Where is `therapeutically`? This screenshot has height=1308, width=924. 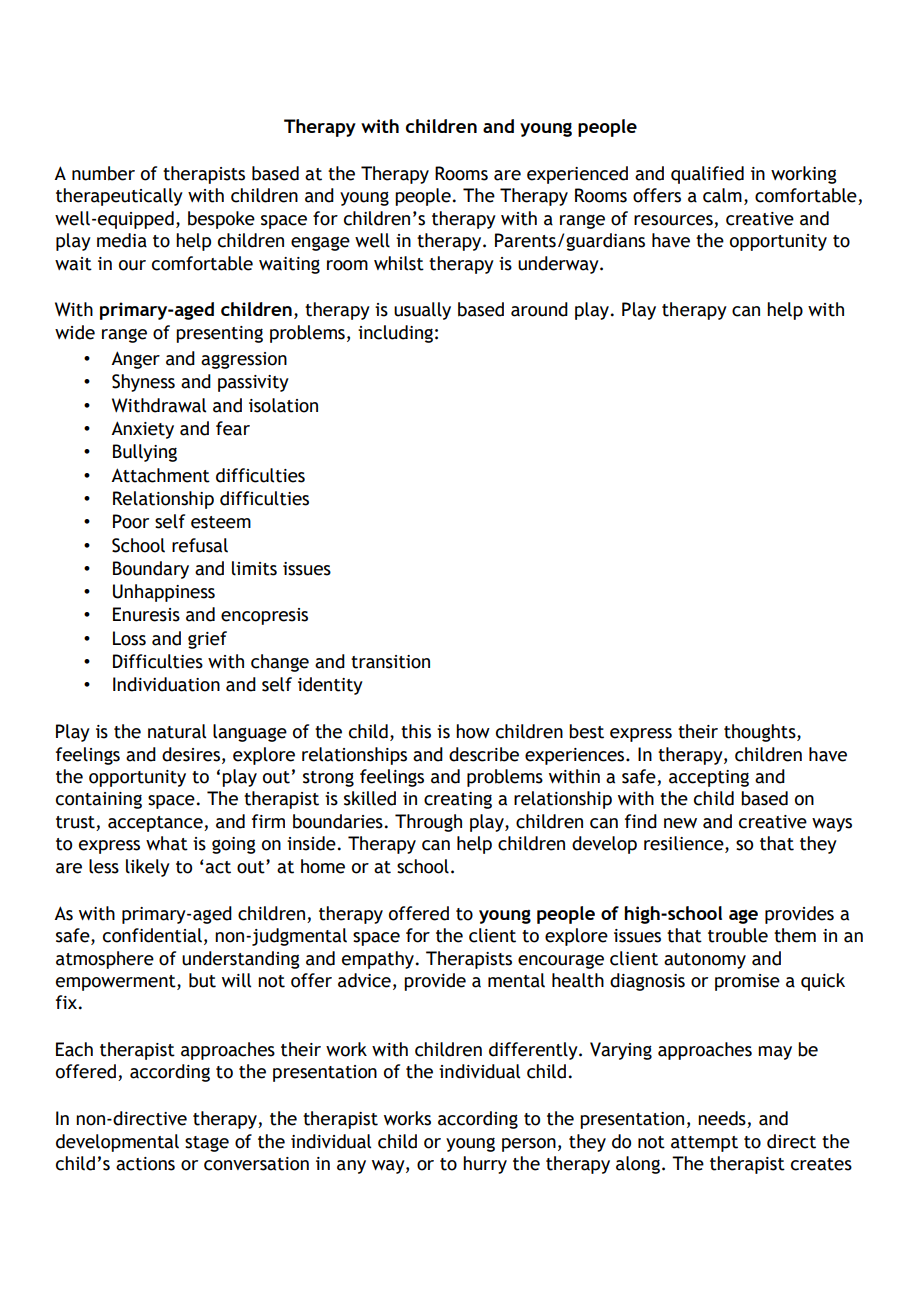
therapeutically is located at coordinates (119, 197).
